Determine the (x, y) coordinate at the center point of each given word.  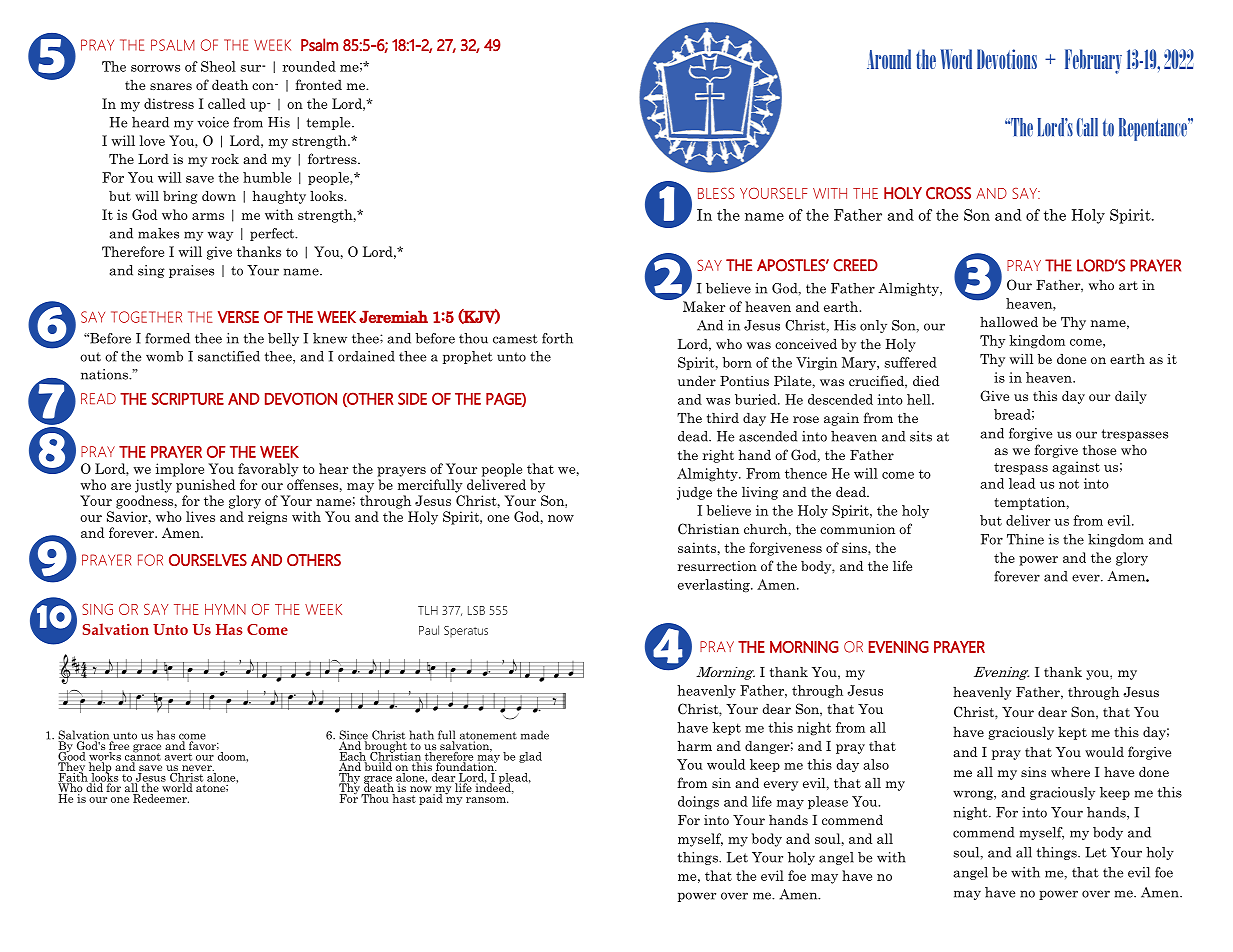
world (178, 786)
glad (530, 757)
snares (171, 86)
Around (889, 59)
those (1099, 450)
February (1093, 61)
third (723, 418)
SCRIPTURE (188, 398)
